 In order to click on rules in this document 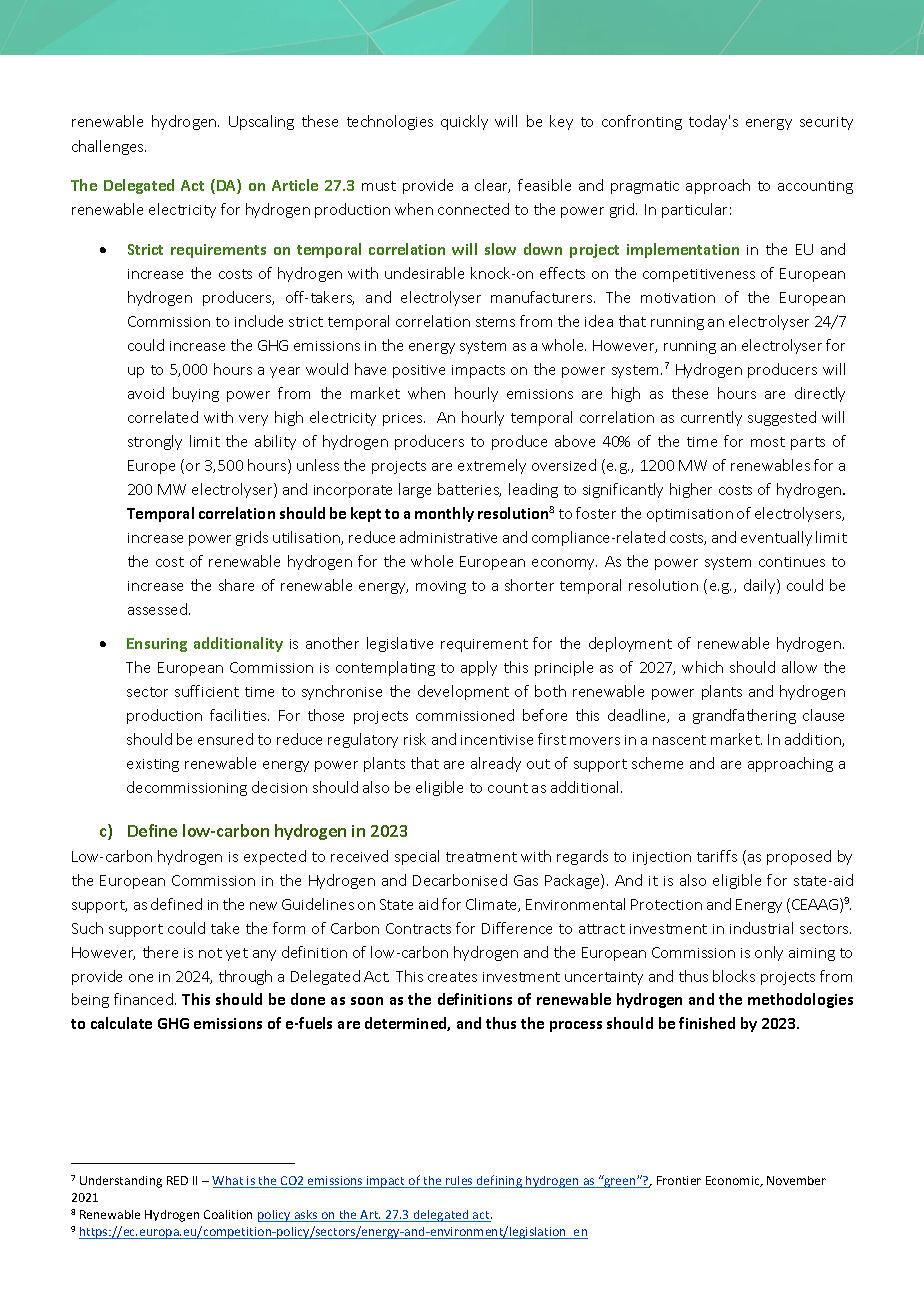, I will do `click(459, 1182)`.
